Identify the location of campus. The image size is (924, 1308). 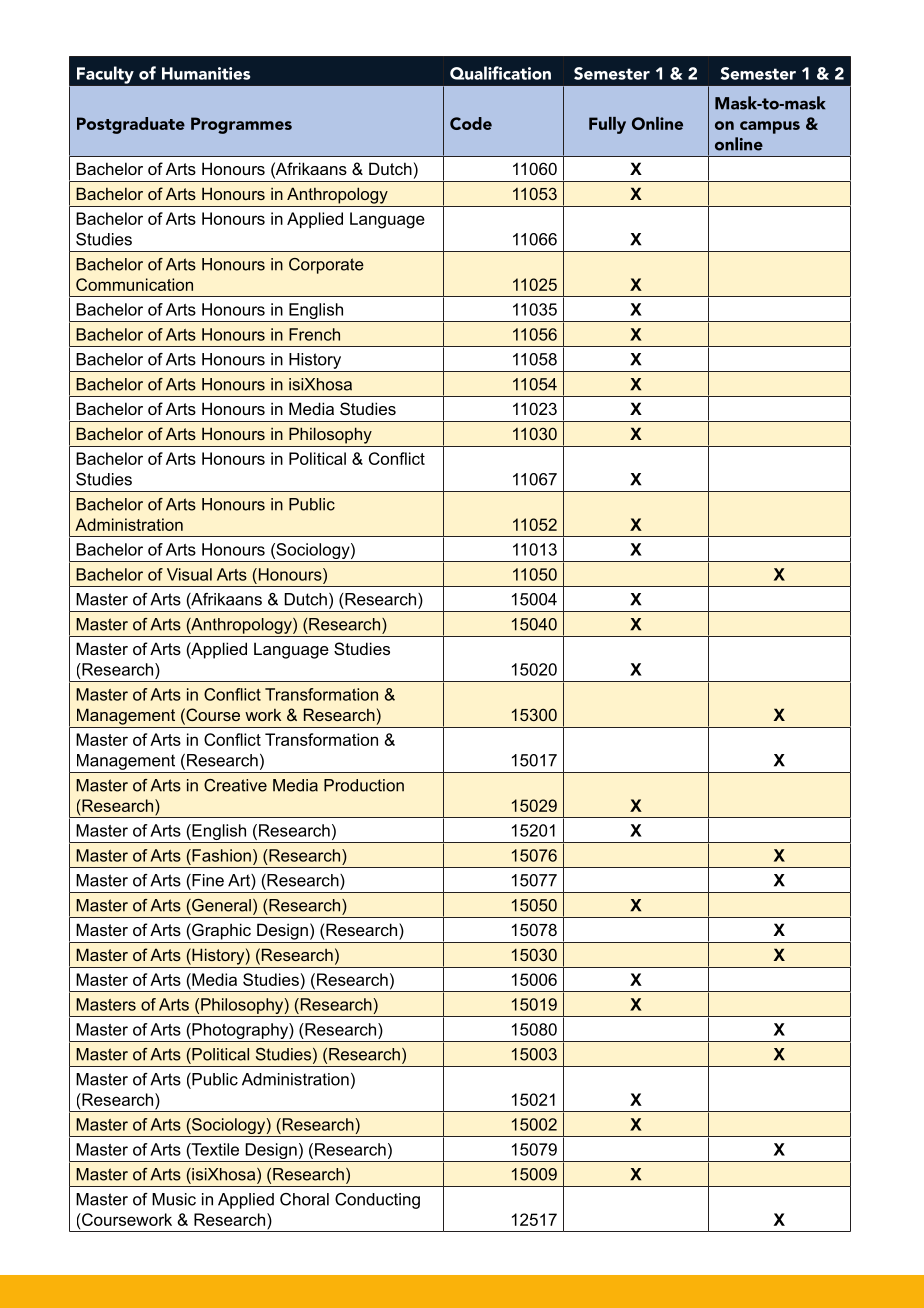
(770, 127).
